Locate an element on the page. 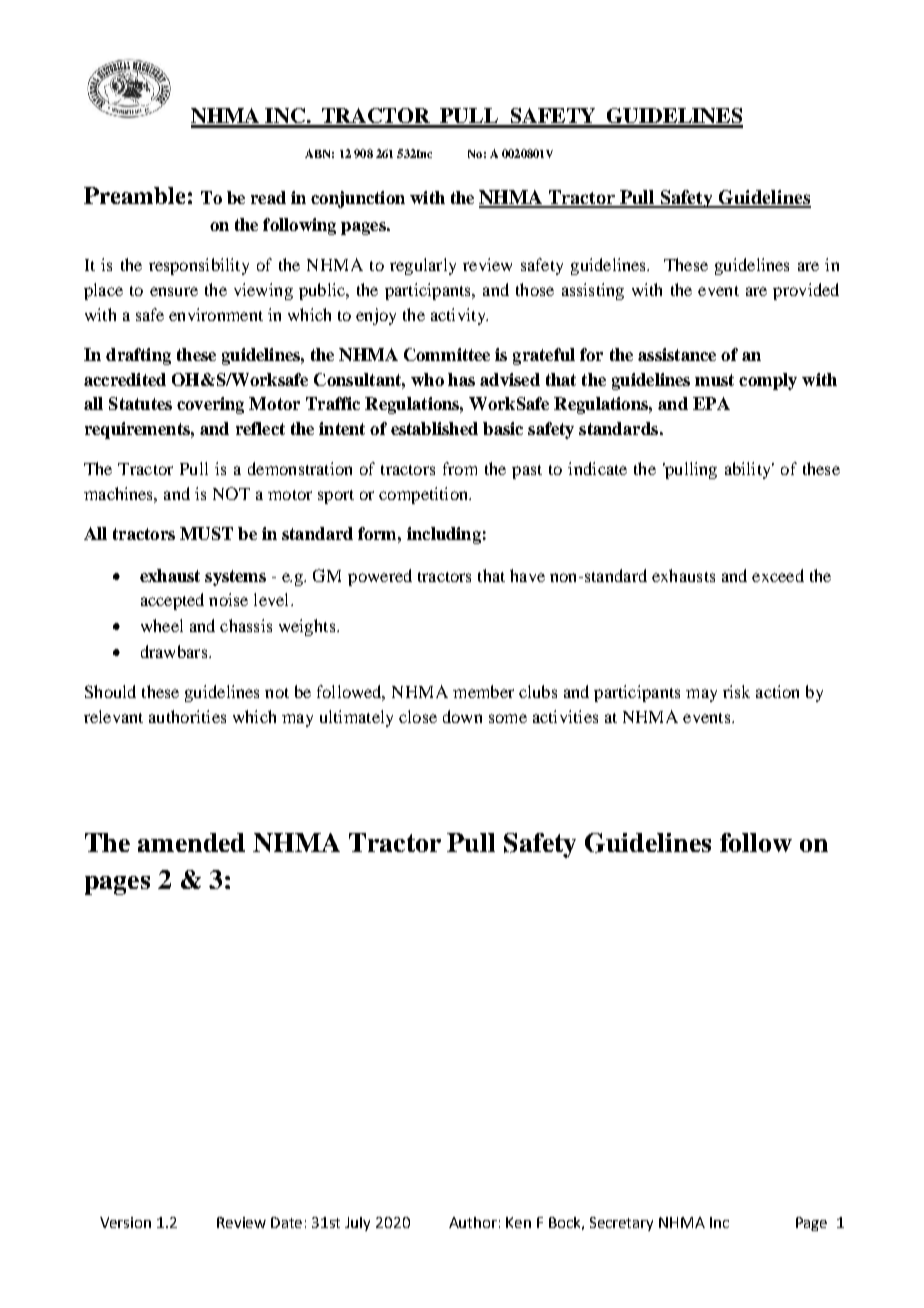 This image has width=924, height=1308. Version is located at coordinates (125, 1222).
